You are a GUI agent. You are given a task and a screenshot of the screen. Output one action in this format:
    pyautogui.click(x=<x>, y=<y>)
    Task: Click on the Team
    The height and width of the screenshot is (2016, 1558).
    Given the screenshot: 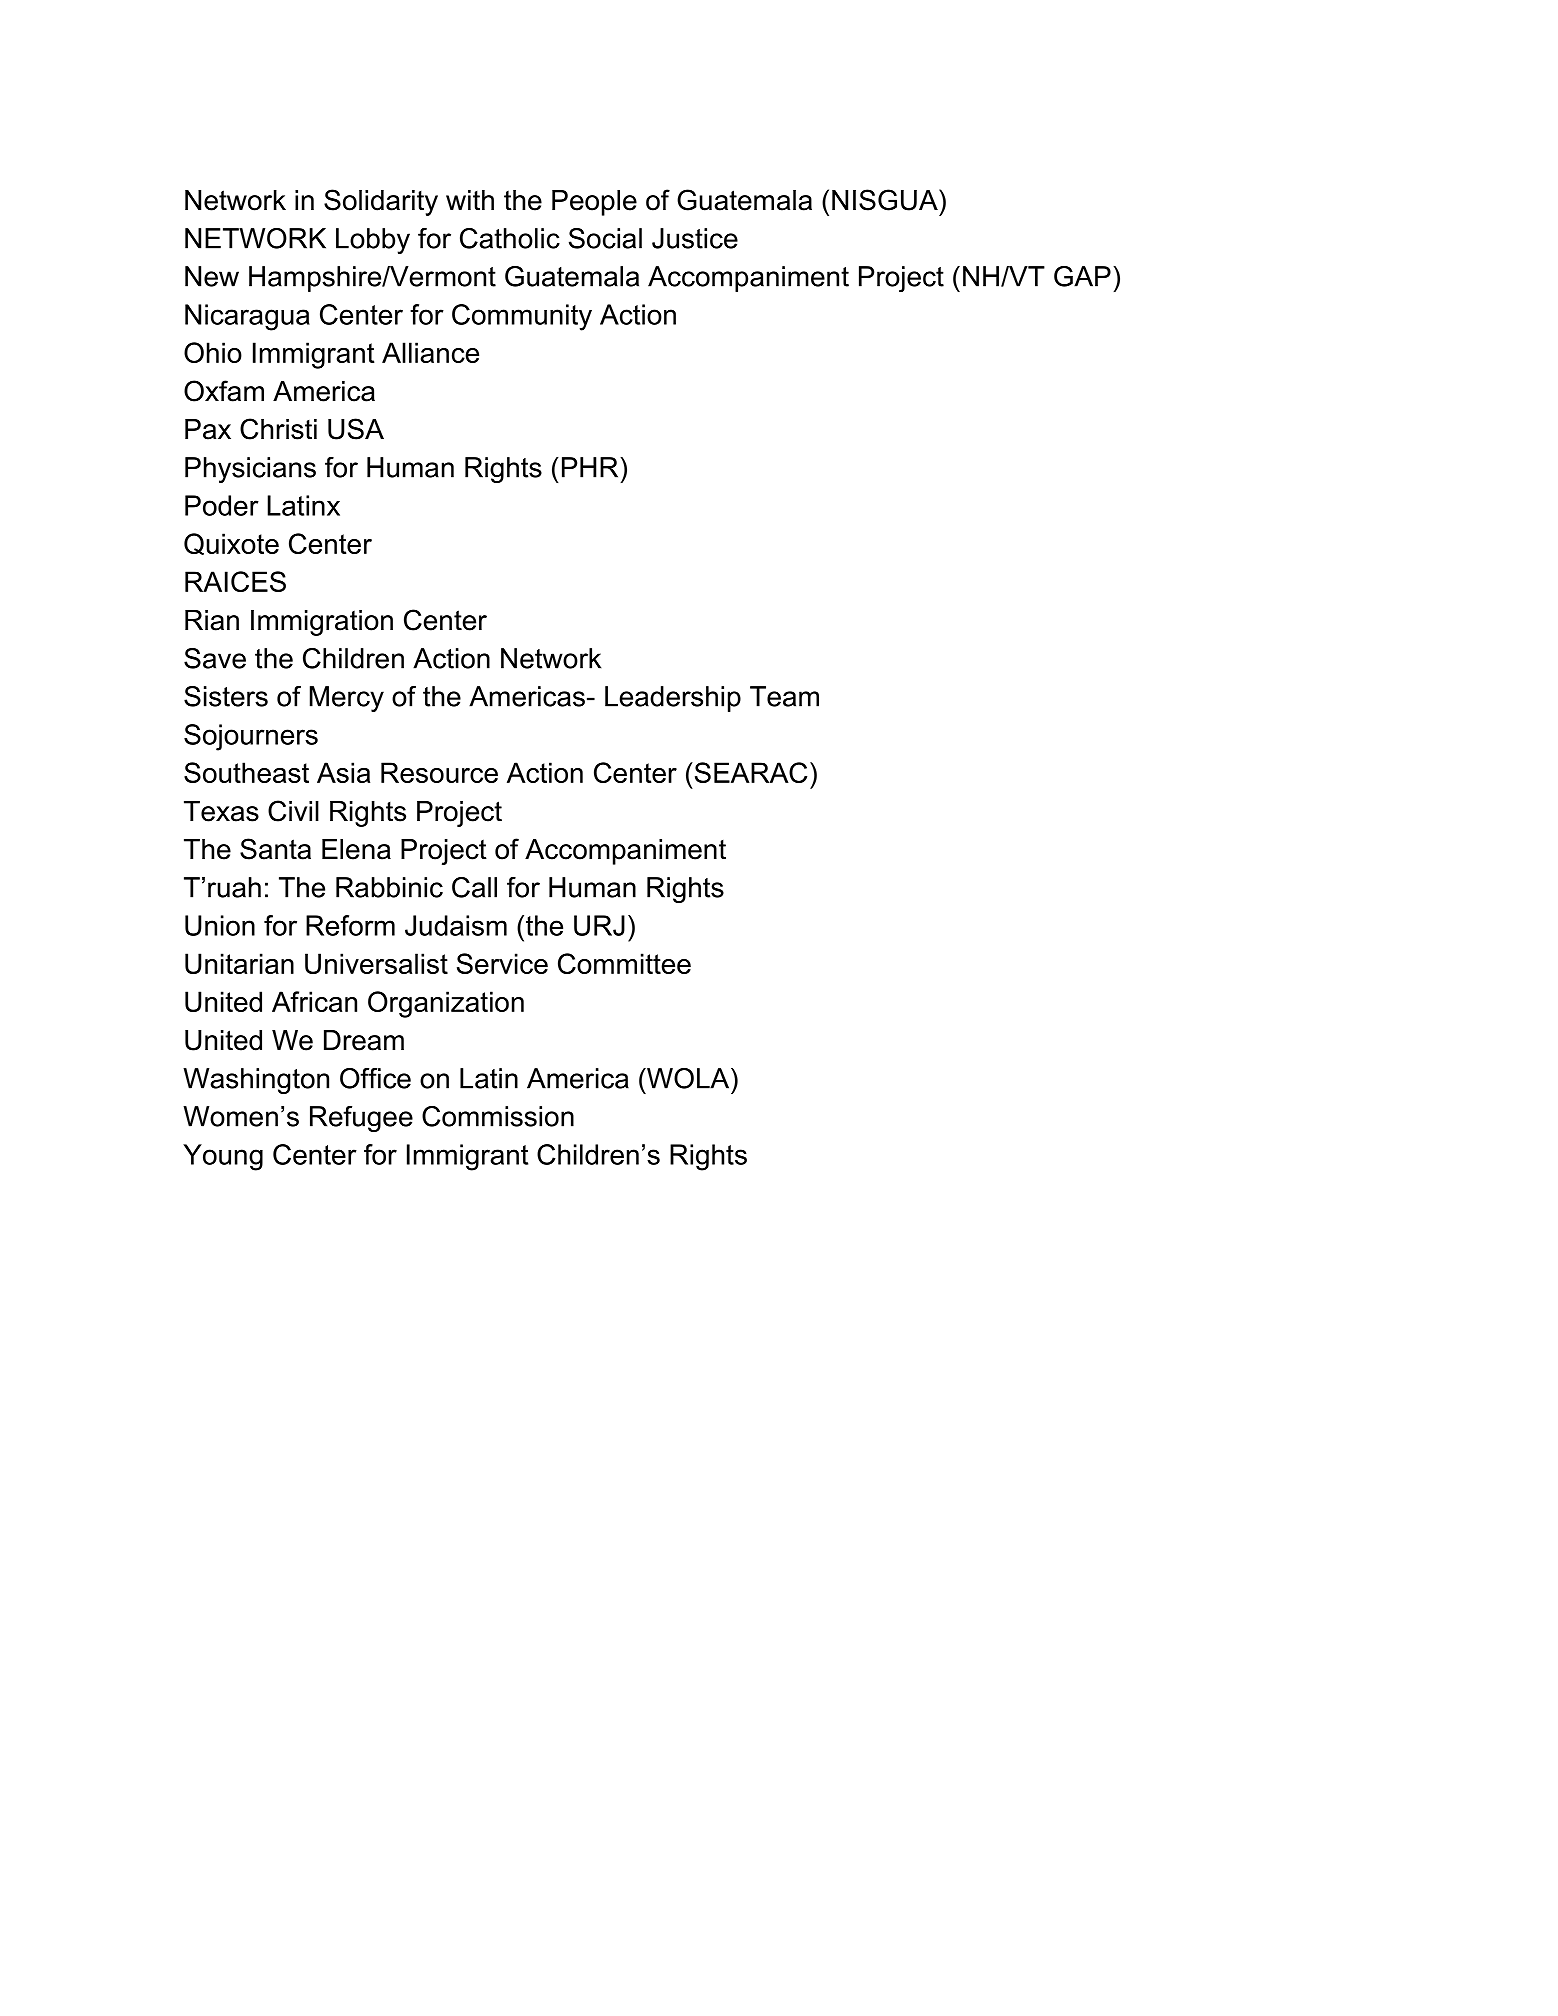 What is the action you would take?
    pyautogui.click(x=784, y=696)
